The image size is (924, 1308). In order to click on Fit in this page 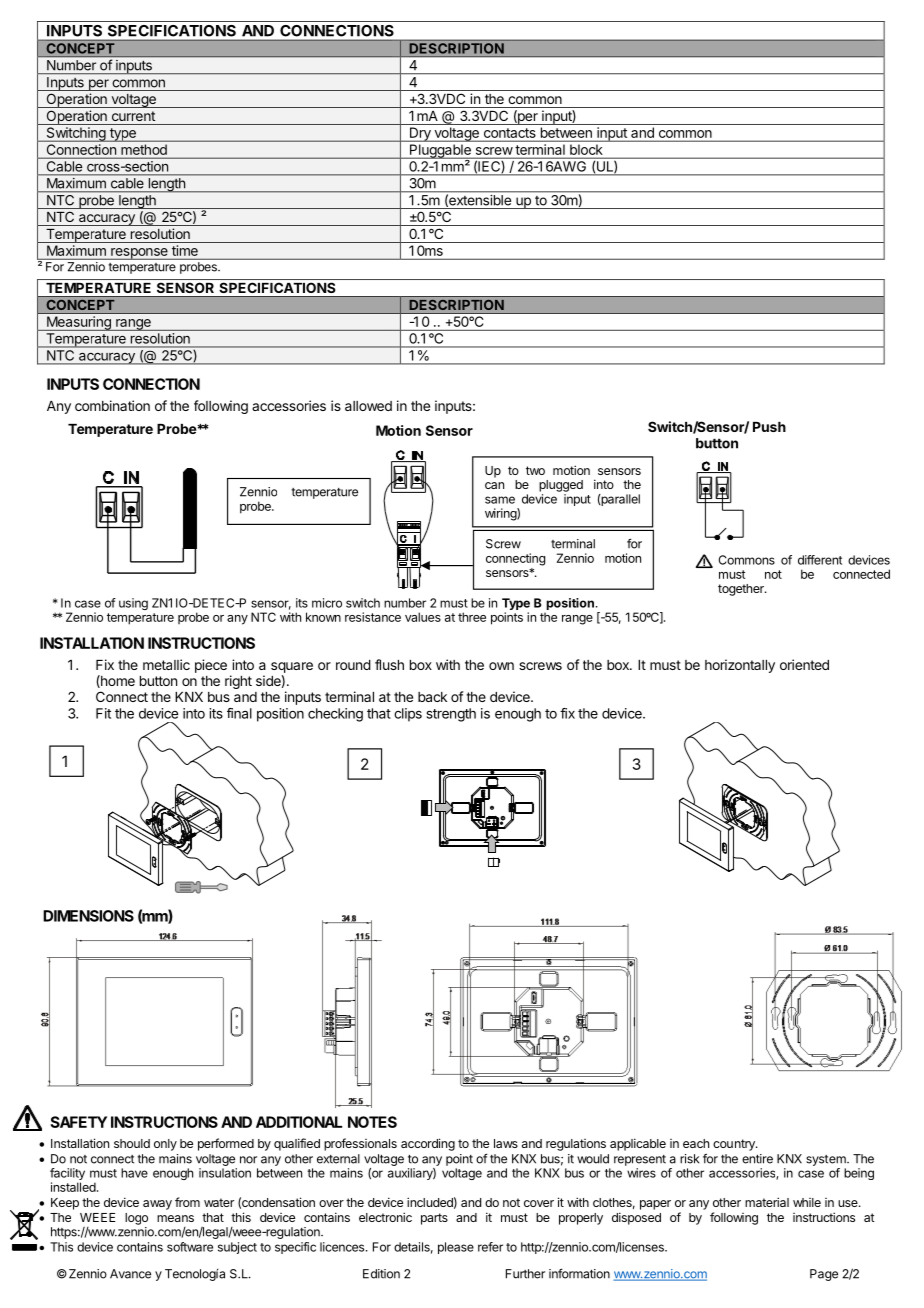, I will do `click(103, 713)`.
